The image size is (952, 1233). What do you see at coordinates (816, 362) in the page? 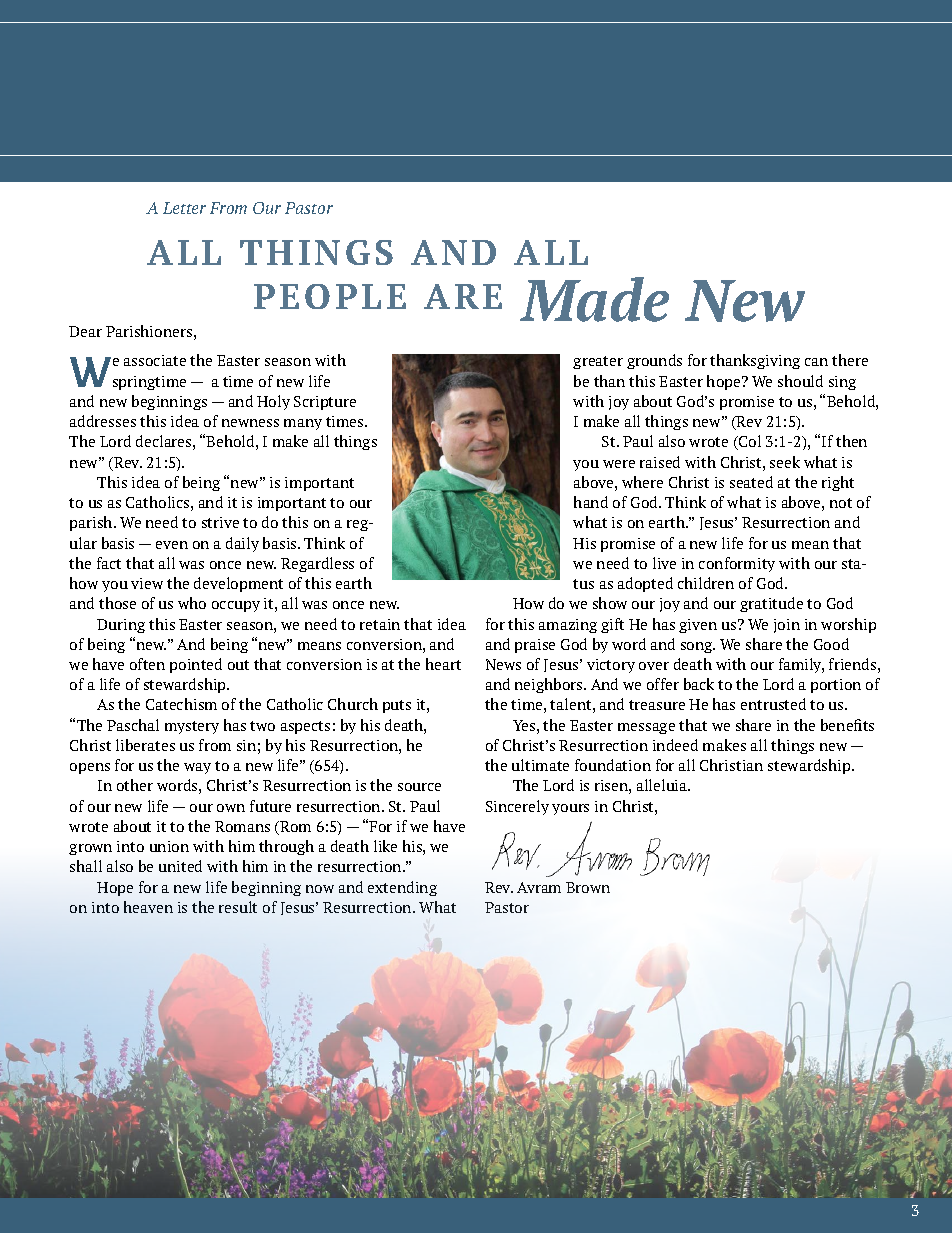
I see `can` at bounding box center [816, 362].
